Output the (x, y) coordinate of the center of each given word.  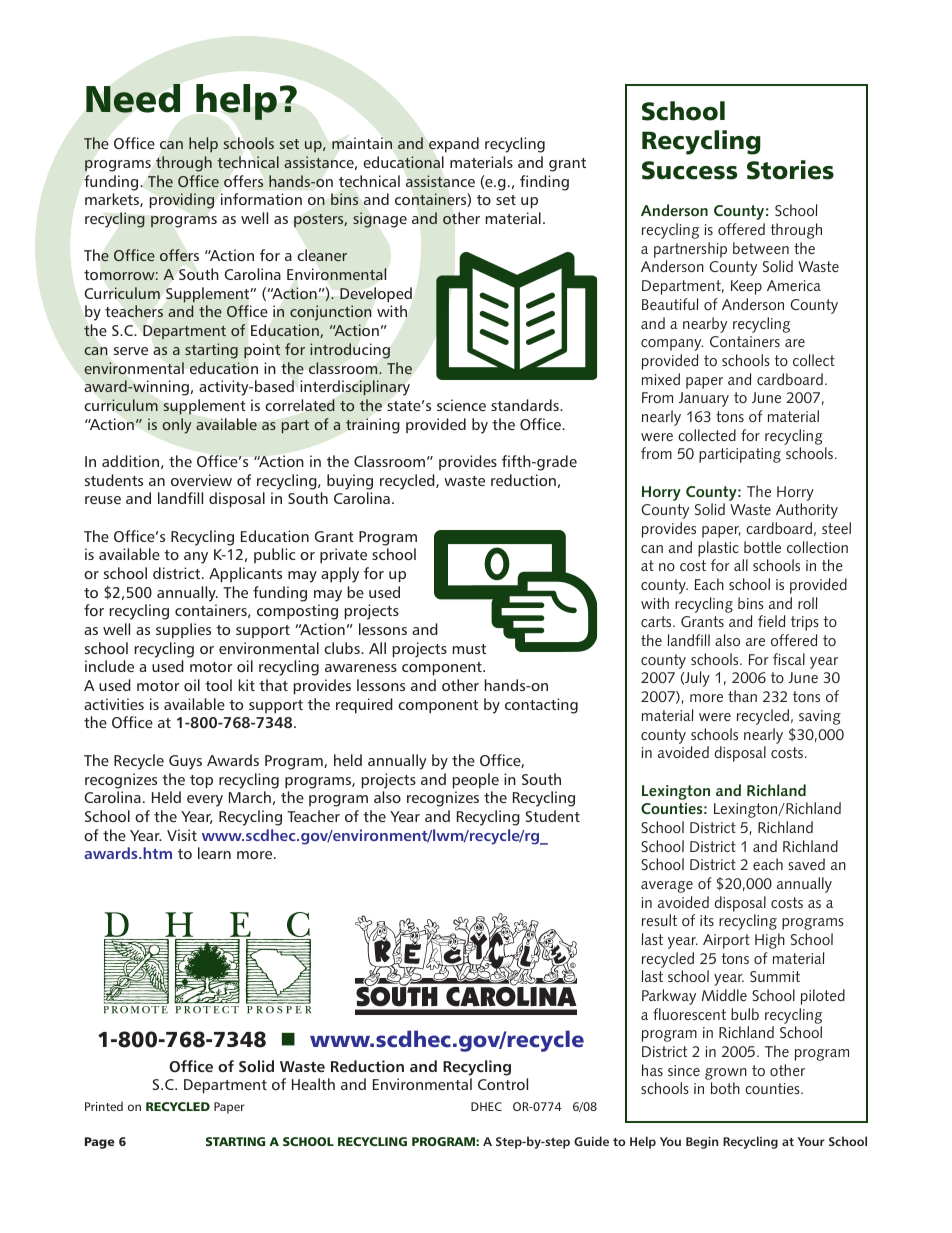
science (461, 405)
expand (454, 145)
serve (131, 351)
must (469, 649)
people (476, 781)
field (771, 621)
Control (503, 1084)
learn (214, 853)
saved (806, 864)
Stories (790, 170)
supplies (183, 631)
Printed (104, 1106)
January (704, 399)
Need (133, 98)
